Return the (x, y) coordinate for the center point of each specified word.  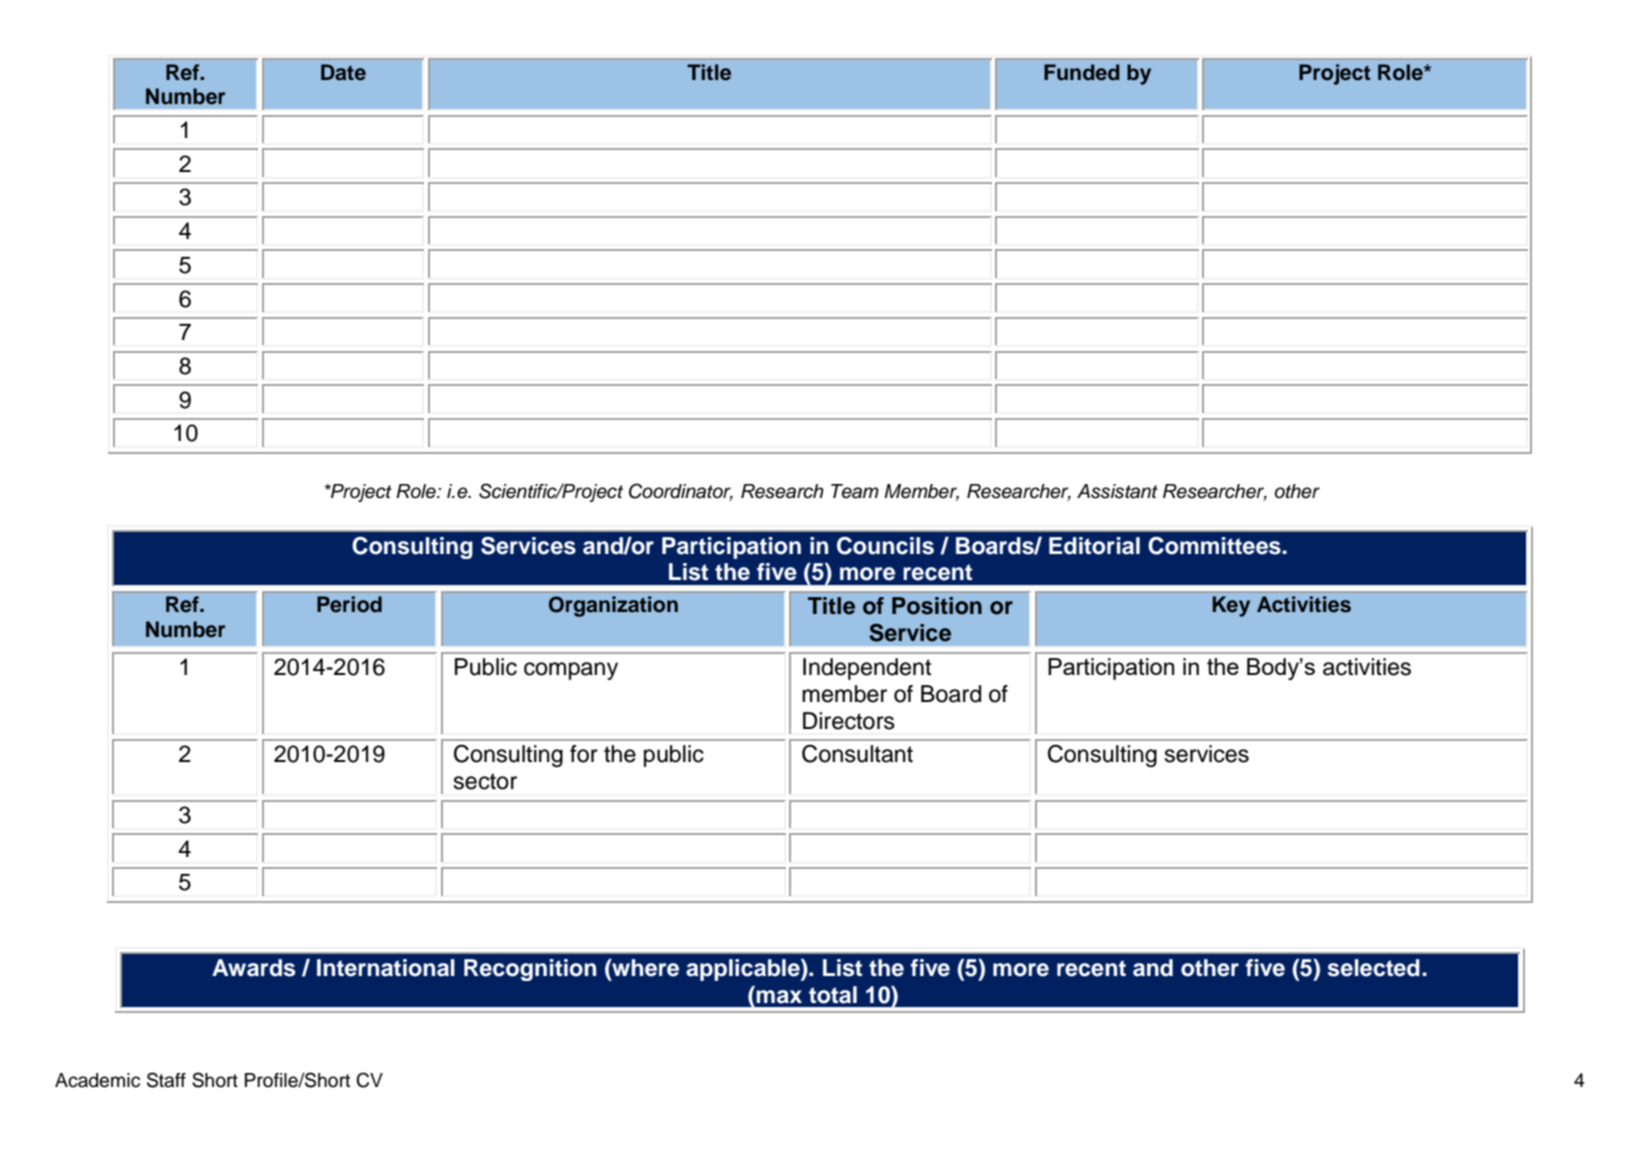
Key (1231, 606)
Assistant (1117, 491)
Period (349, 604)
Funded (1082, 72)
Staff (166, 1080)
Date (343, 72)
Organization (613, 606)
